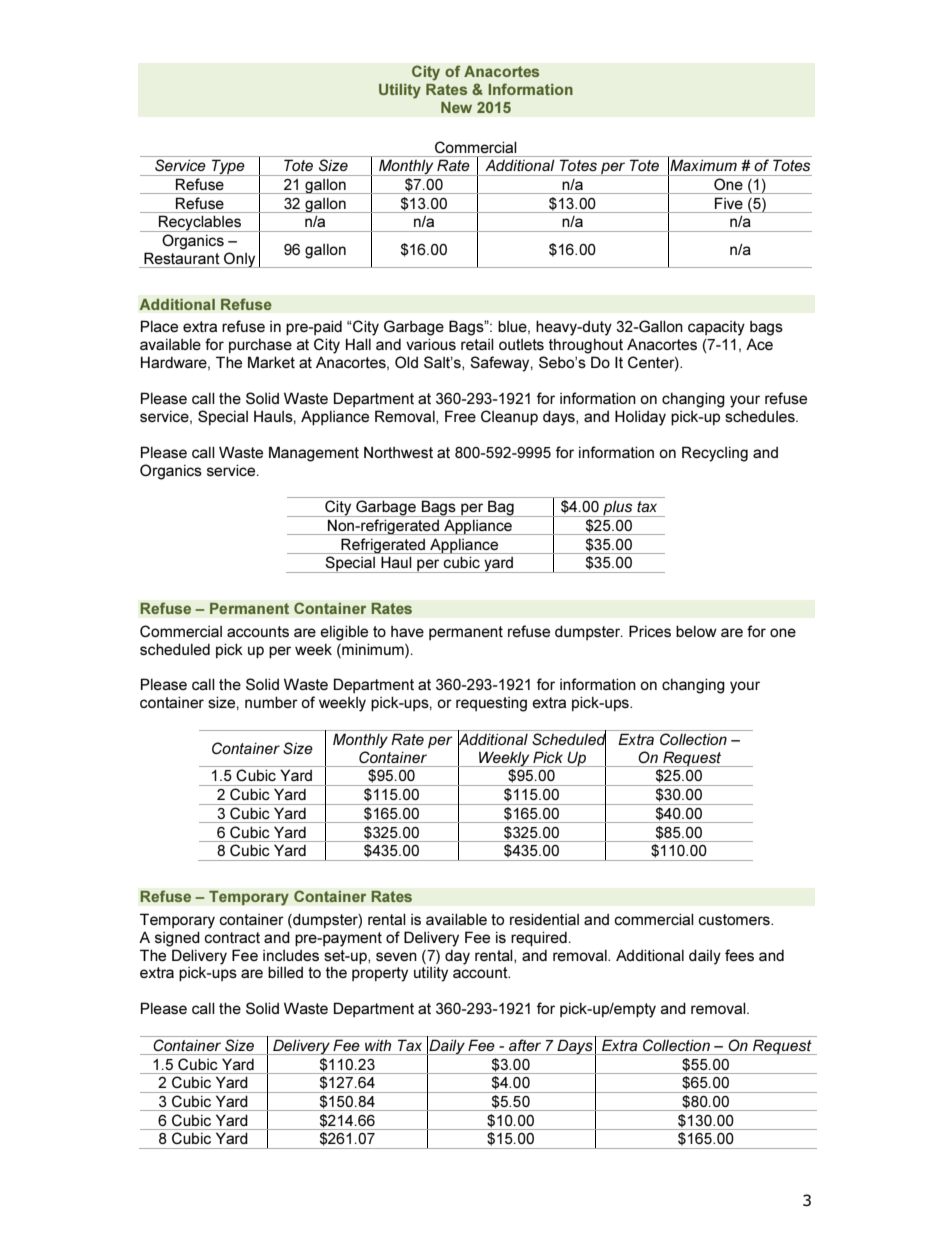 The image size is (952, 1233). Describe the element at coordinates (407, 631) in the screenshot. I see `have` at that location.
